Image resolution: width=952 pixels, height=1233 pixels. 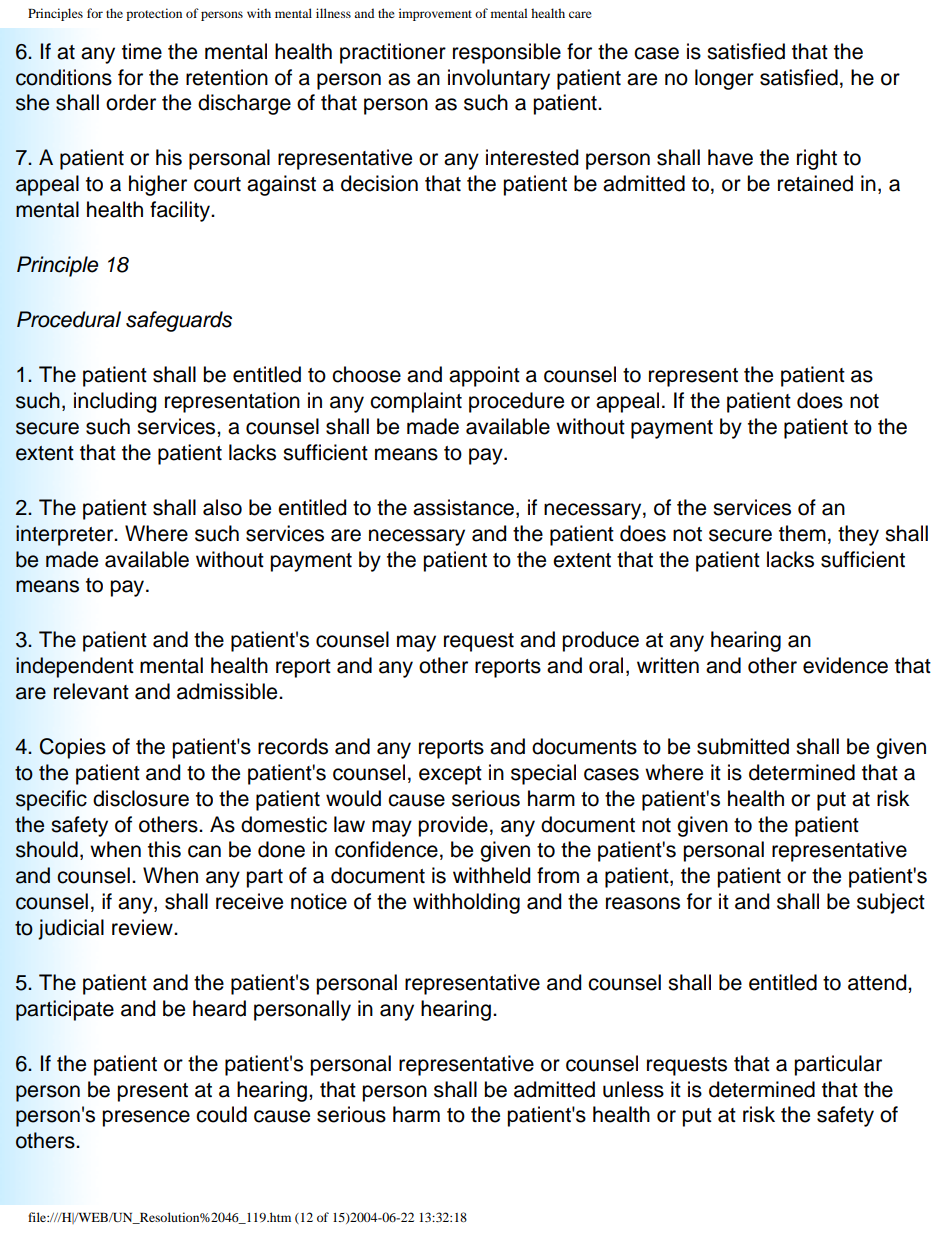 What do you see at coordinates (463, 507) in the document?
I see `assistance` at bounding box center [463, 507].
